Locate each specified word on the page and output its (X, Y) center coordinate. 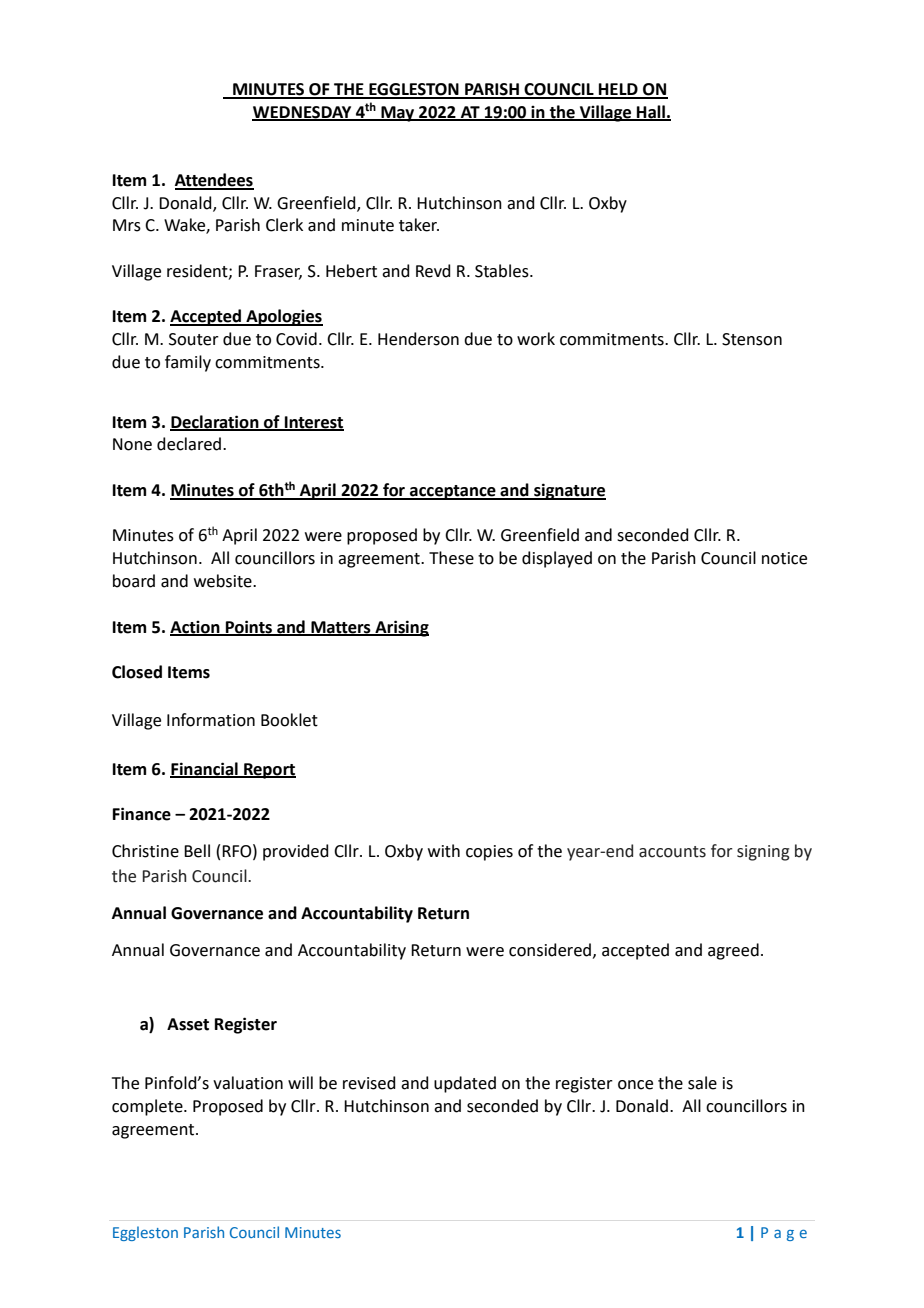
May (398, 114)
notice (784, 558)
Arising (401, 628)
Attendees (214, 181)
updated (465, 1084)
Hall (651, 112)
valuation (248, 1083)
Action (196, 628)
